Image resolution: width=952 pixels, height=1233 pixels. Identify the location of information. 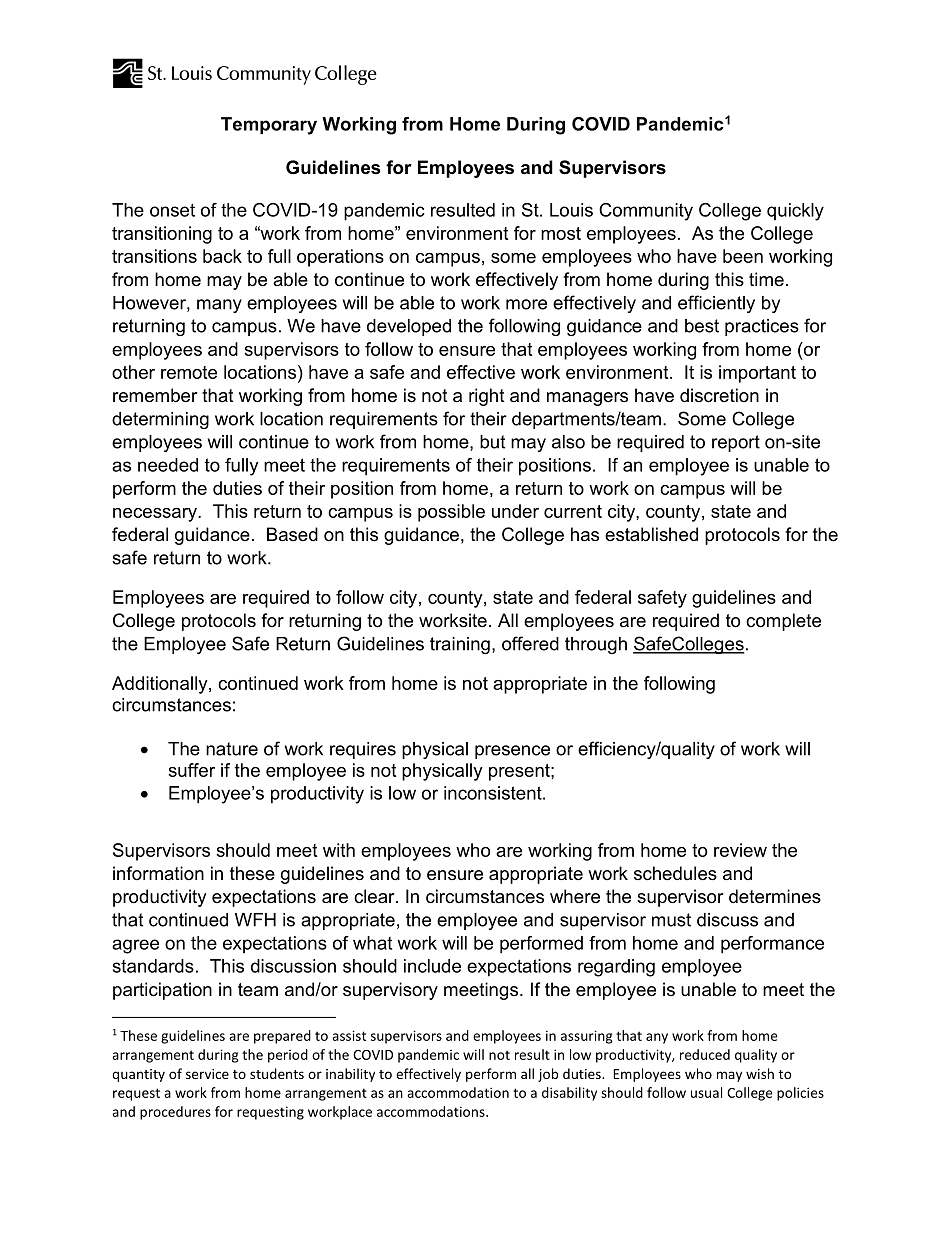
(158, 873).
